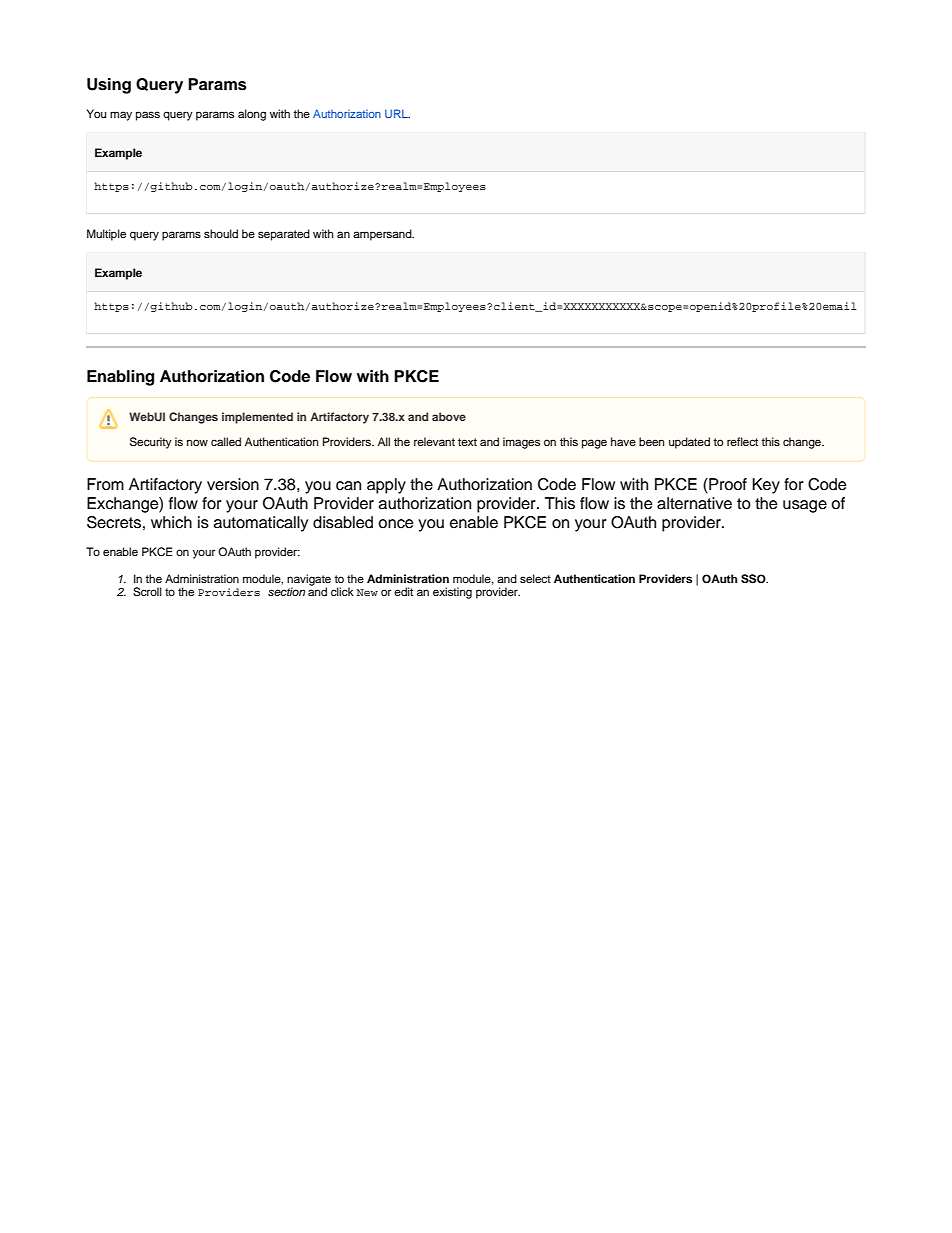  I want to click on separated, so click(284, 235).
